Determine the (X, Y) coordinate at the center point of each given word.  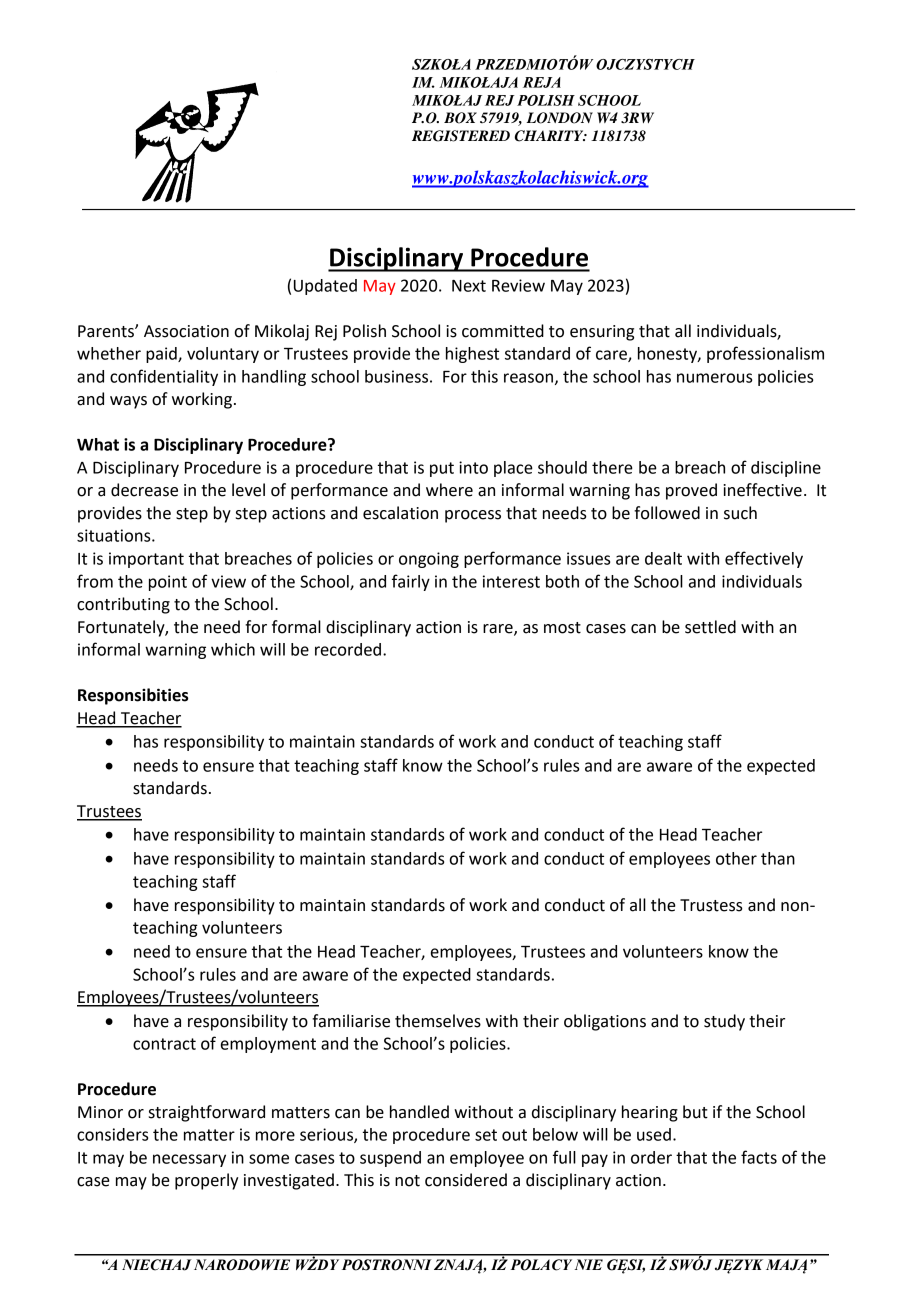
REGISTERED (461, 136)
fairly (411, 582)
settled (710, 627)
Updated (325, 287)
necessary (189, 1160)
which (233, 649)
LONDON (559, 118)
